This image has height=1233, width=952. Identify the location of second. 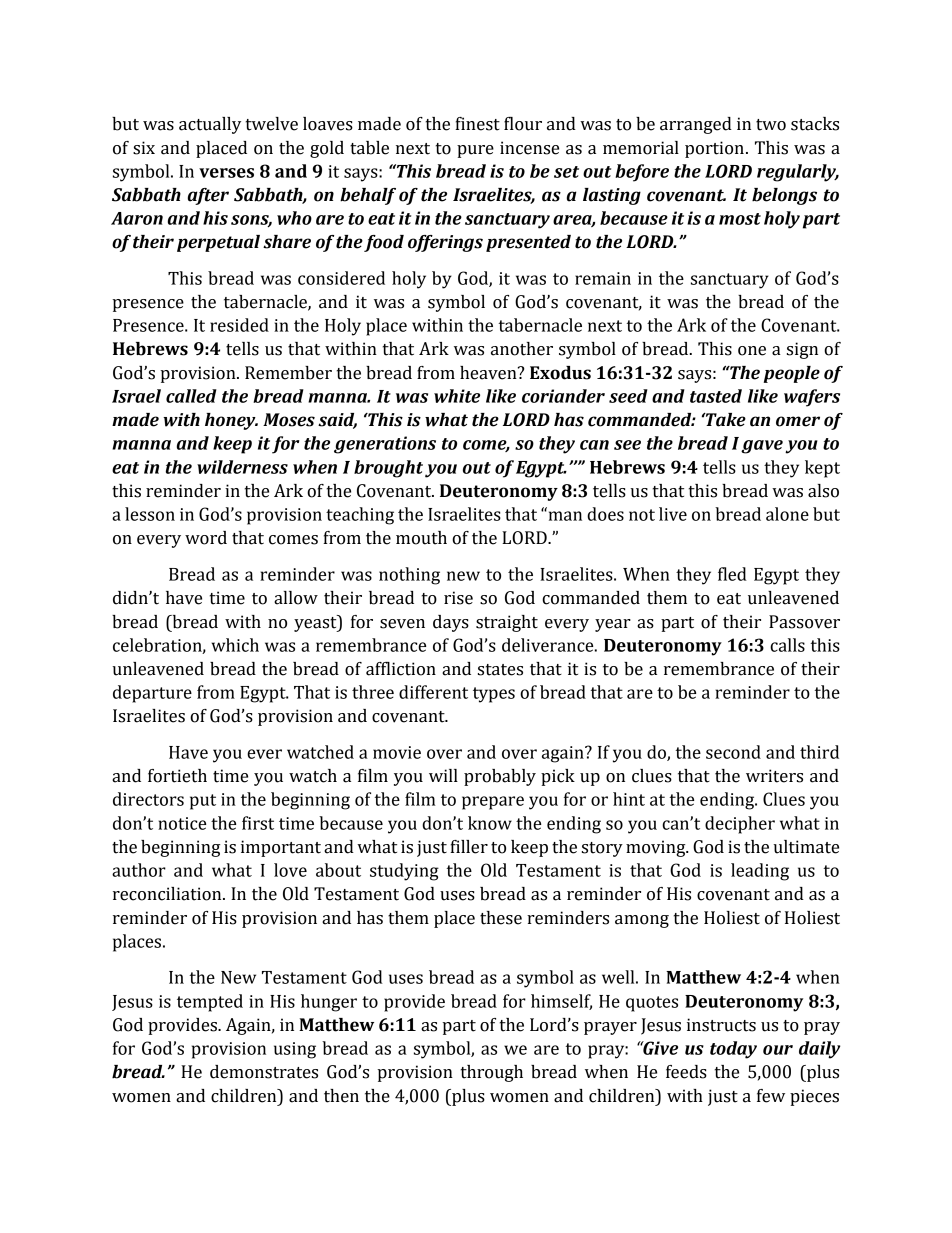
(733, 752).
